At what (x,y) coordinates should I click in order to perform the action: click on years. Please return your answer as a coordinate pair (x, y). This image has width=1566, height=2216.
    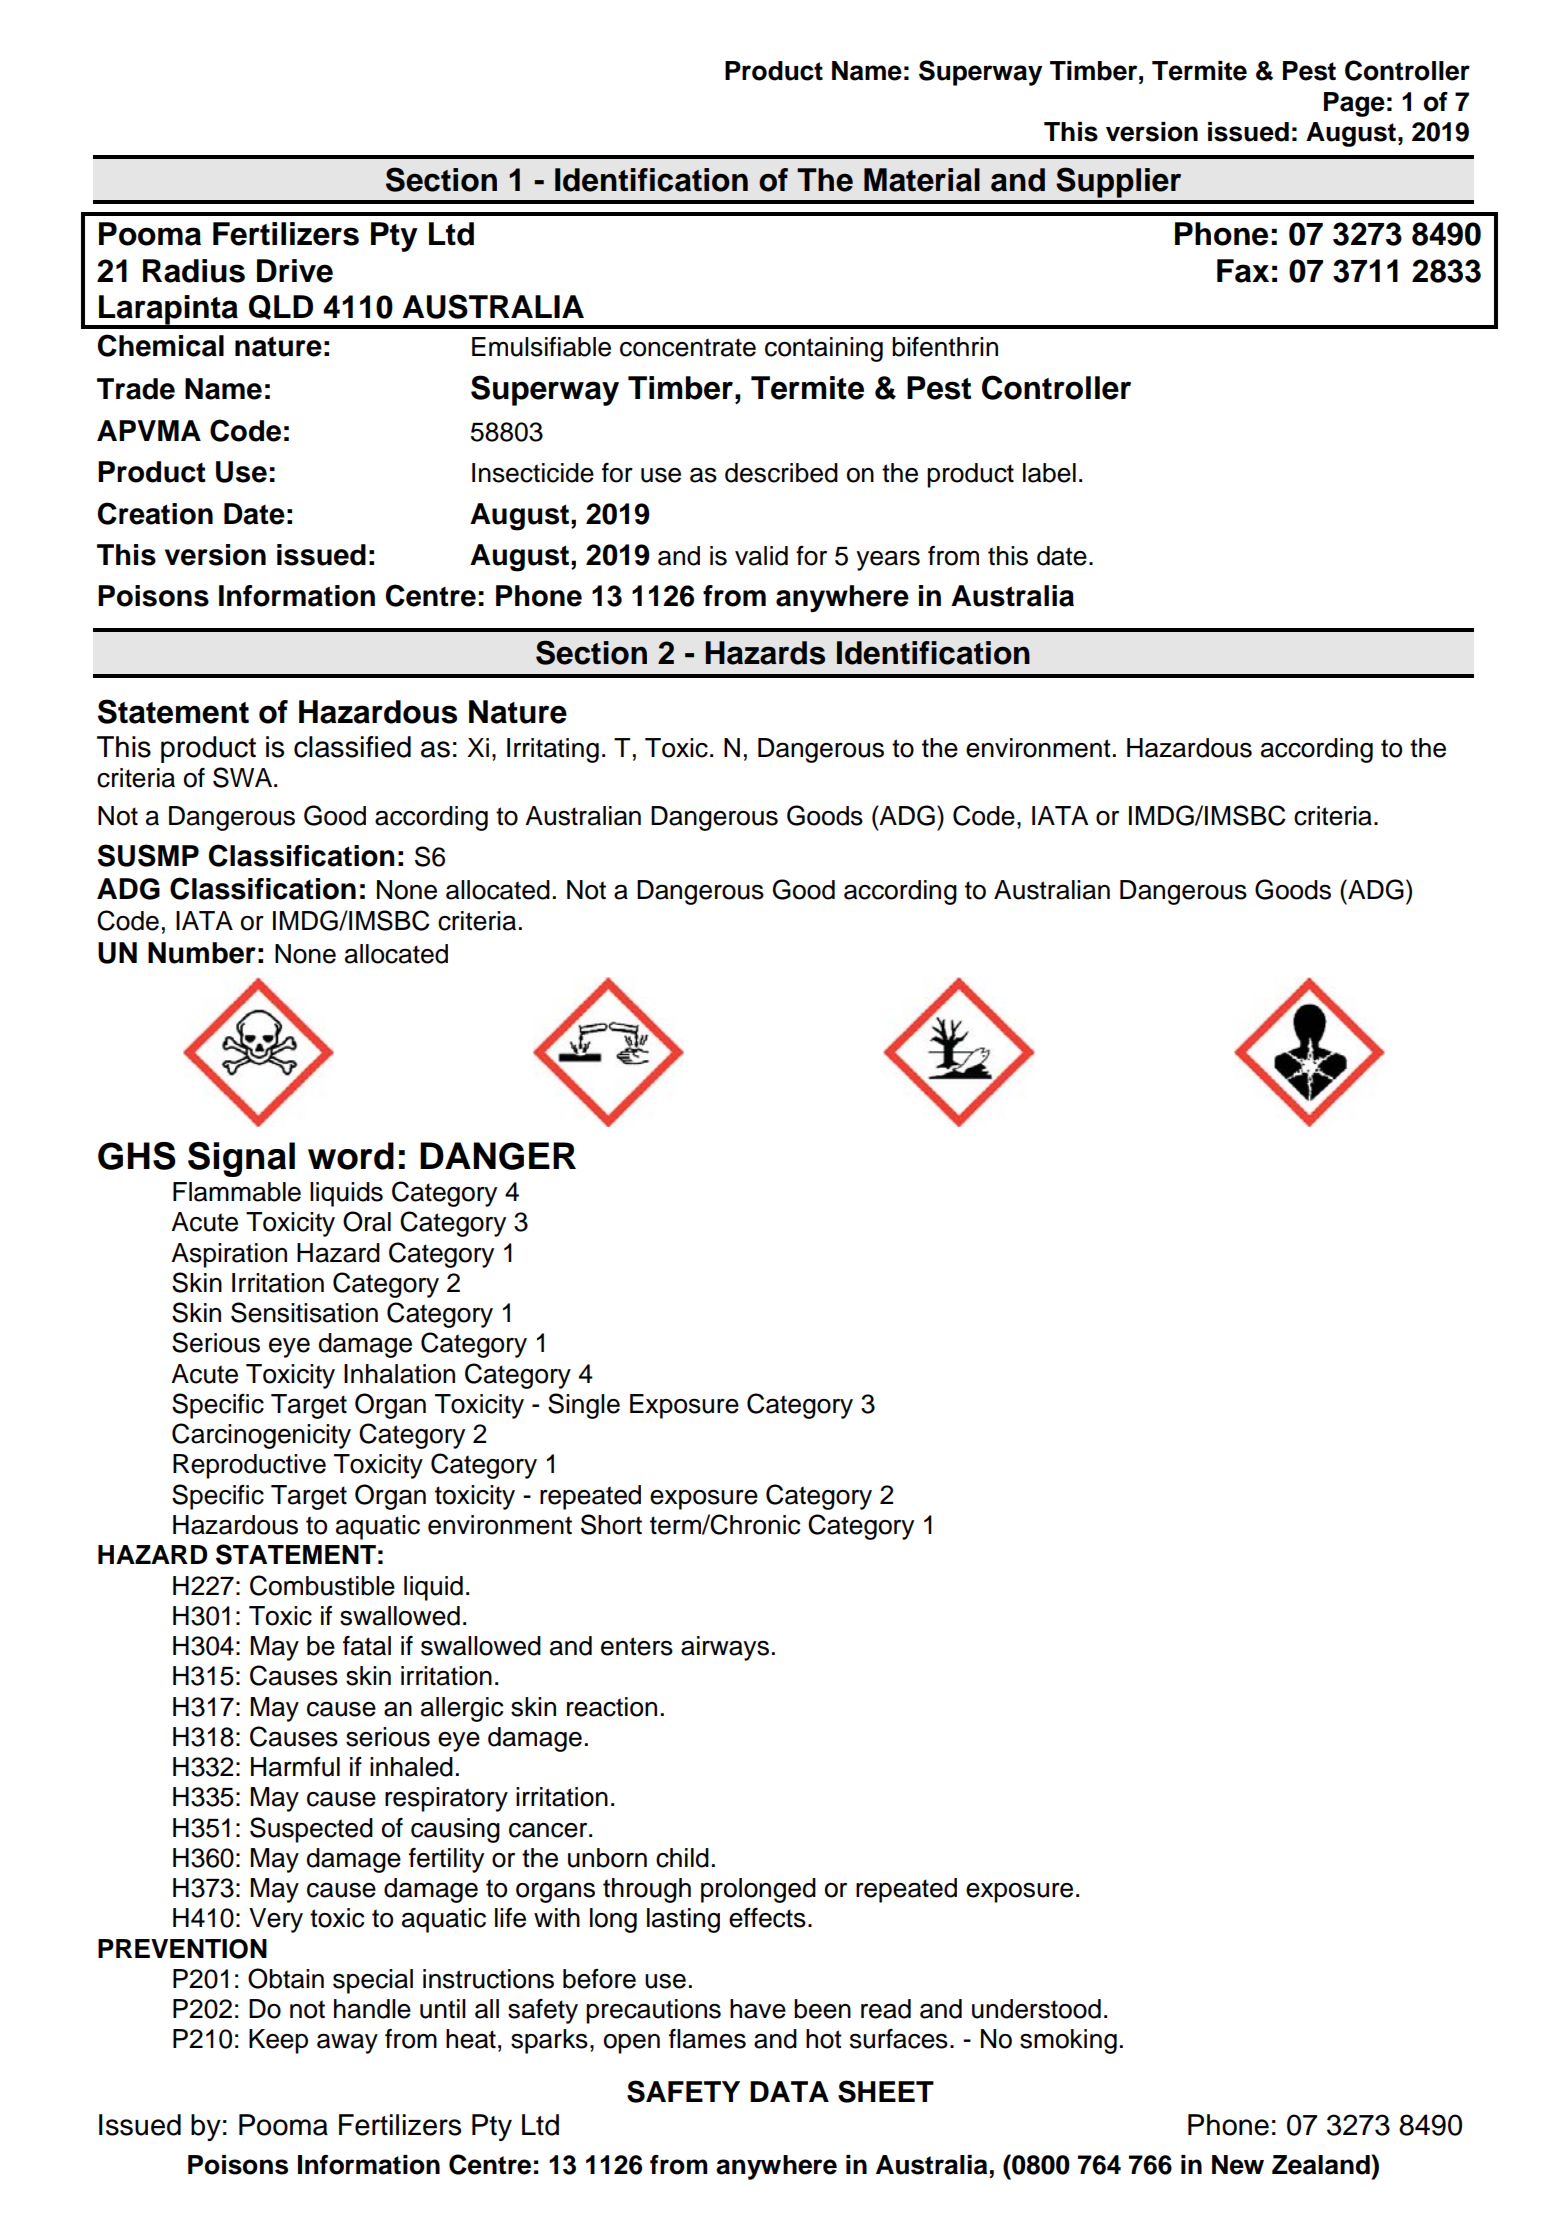
    Looking at the image, I should click on (888, 560).
